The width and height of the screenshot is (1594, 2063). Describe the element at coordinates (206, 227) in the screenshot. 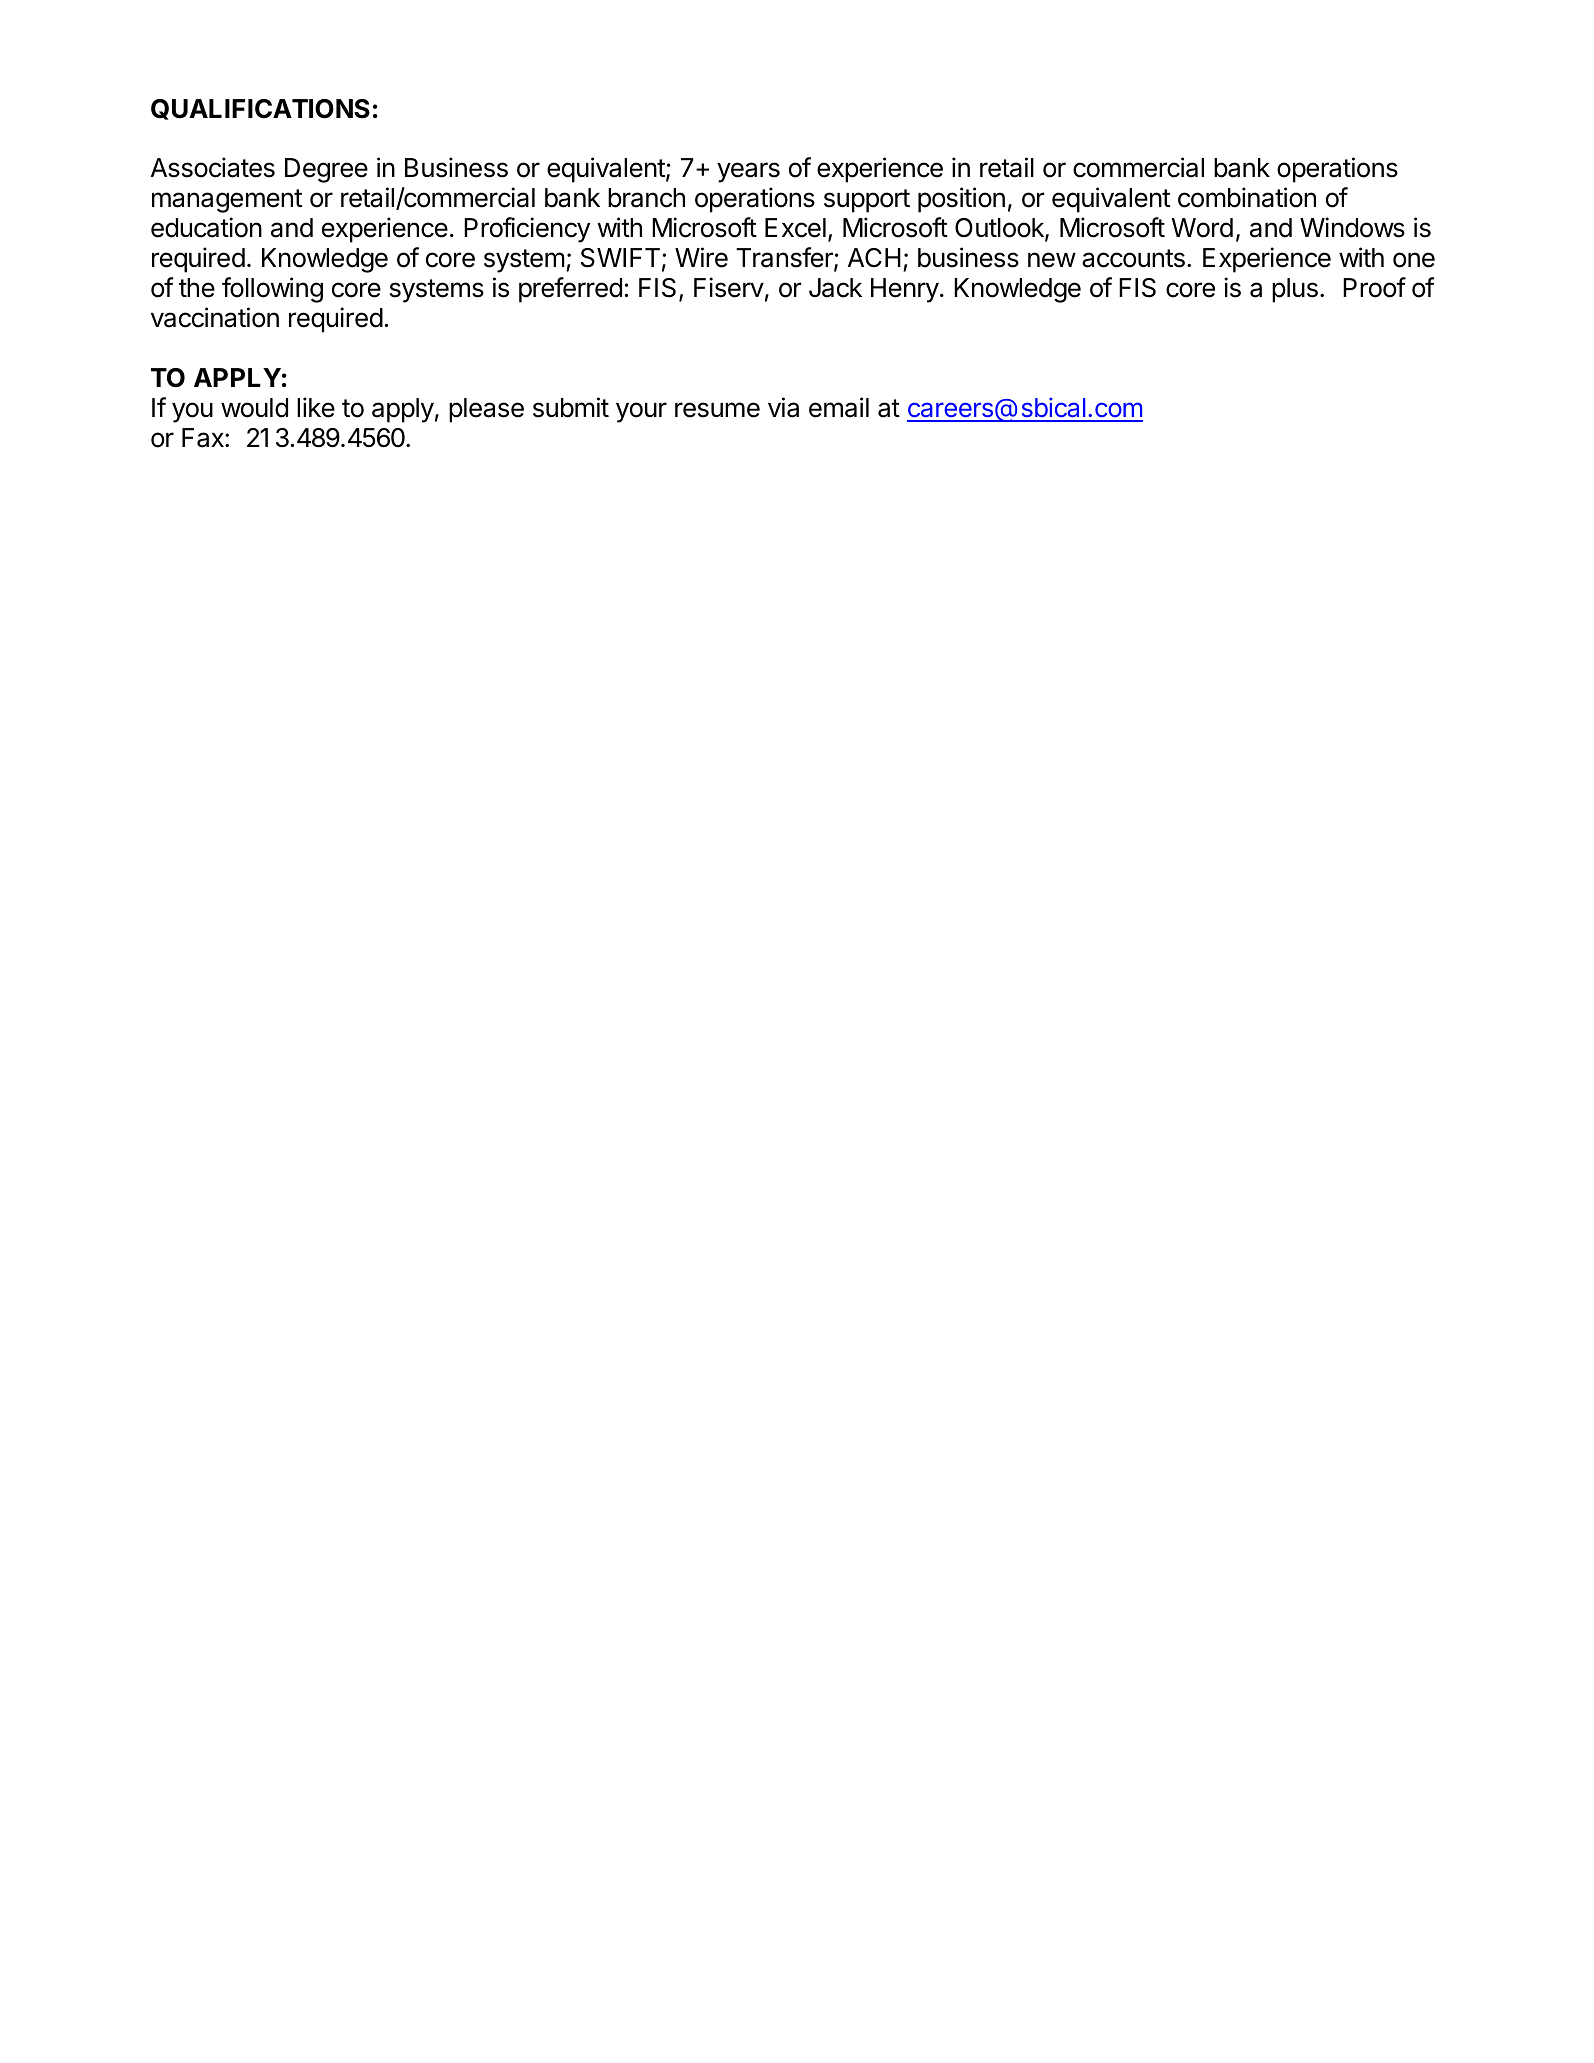

I see `education` at that location.
